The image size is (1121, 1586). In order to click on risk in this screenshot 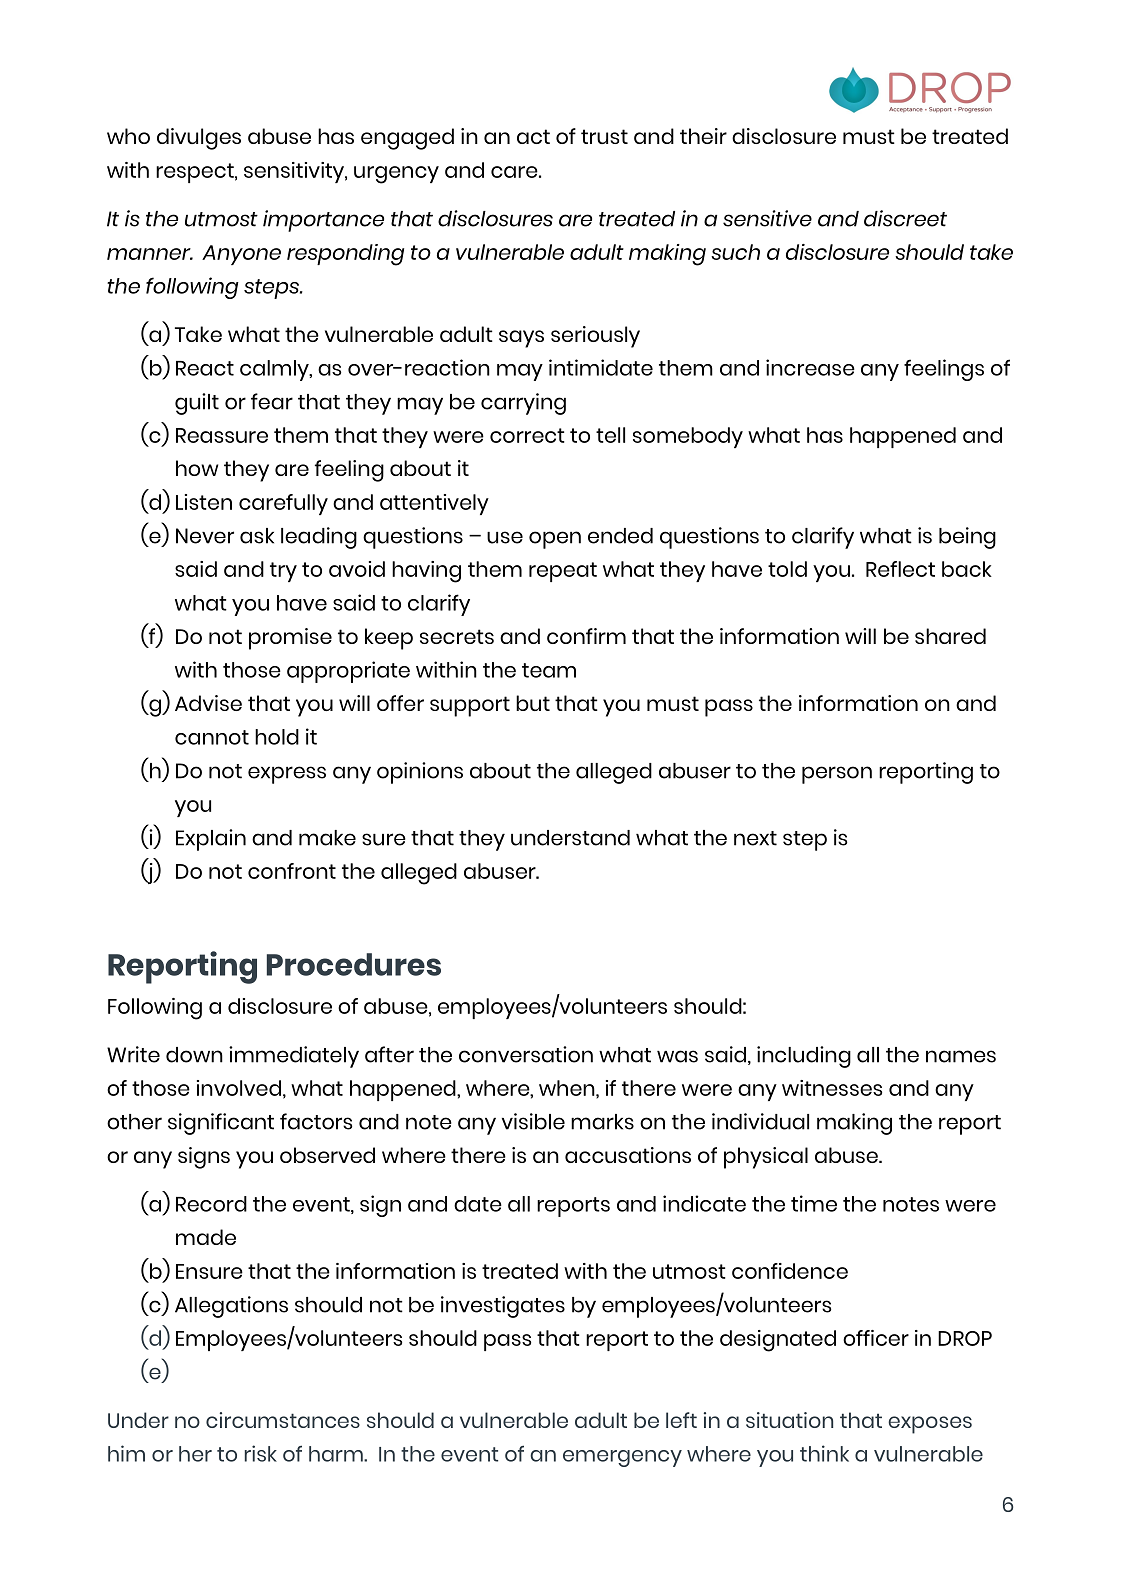, I will do `click(261, 1453)`.
